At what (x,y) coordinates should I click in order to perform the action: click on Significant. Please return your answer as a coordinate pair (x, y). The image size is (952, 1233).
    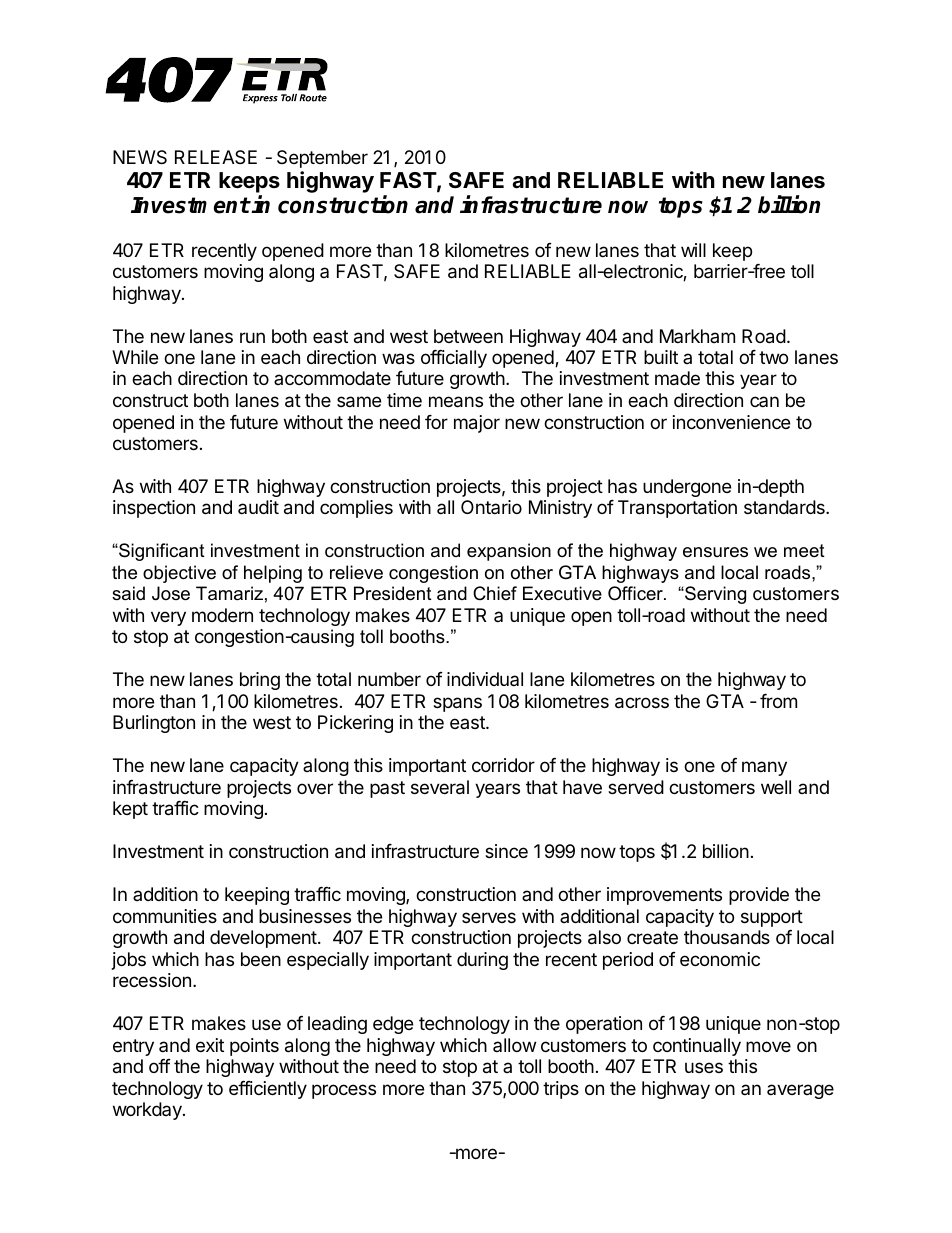
    Looking at the image, I should click on (161, 552).
